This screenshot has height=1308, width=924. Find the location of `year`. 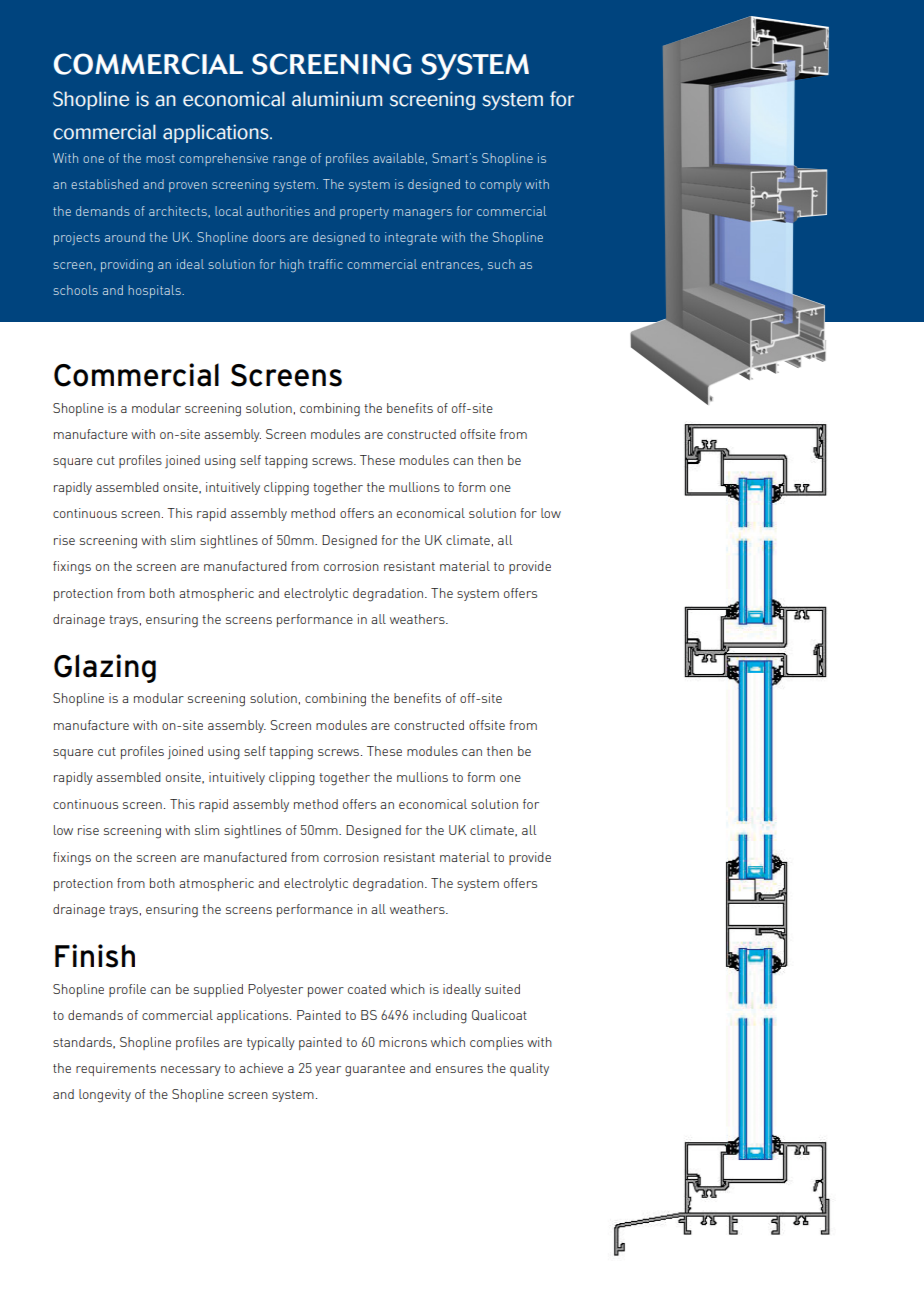

year is located at coordinates (328, 1071).
